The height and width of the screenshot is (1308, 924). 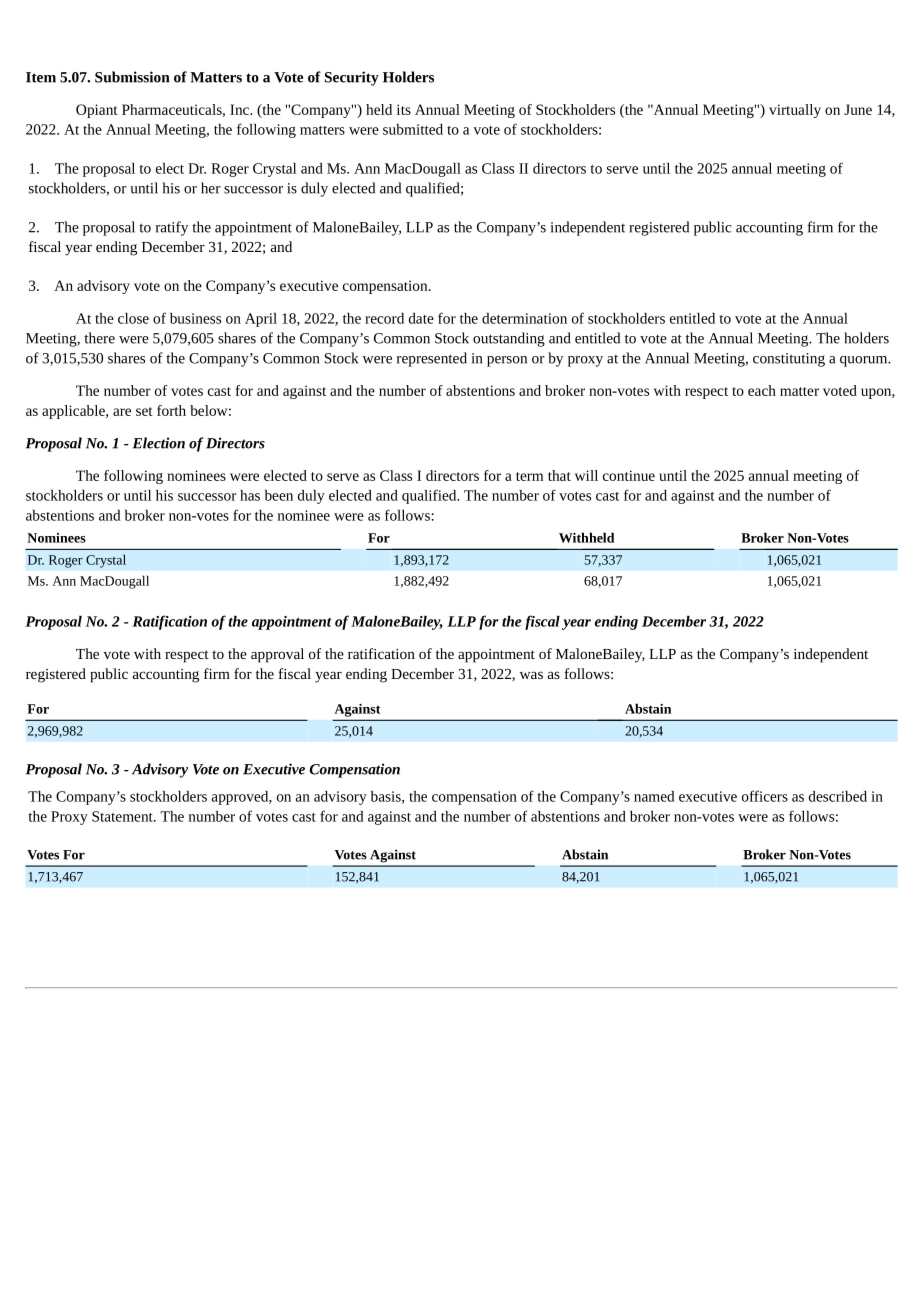 What do you see at coordinates (250, 495) in the screenshot?
I see `has` at bounding box center [250, 495].
